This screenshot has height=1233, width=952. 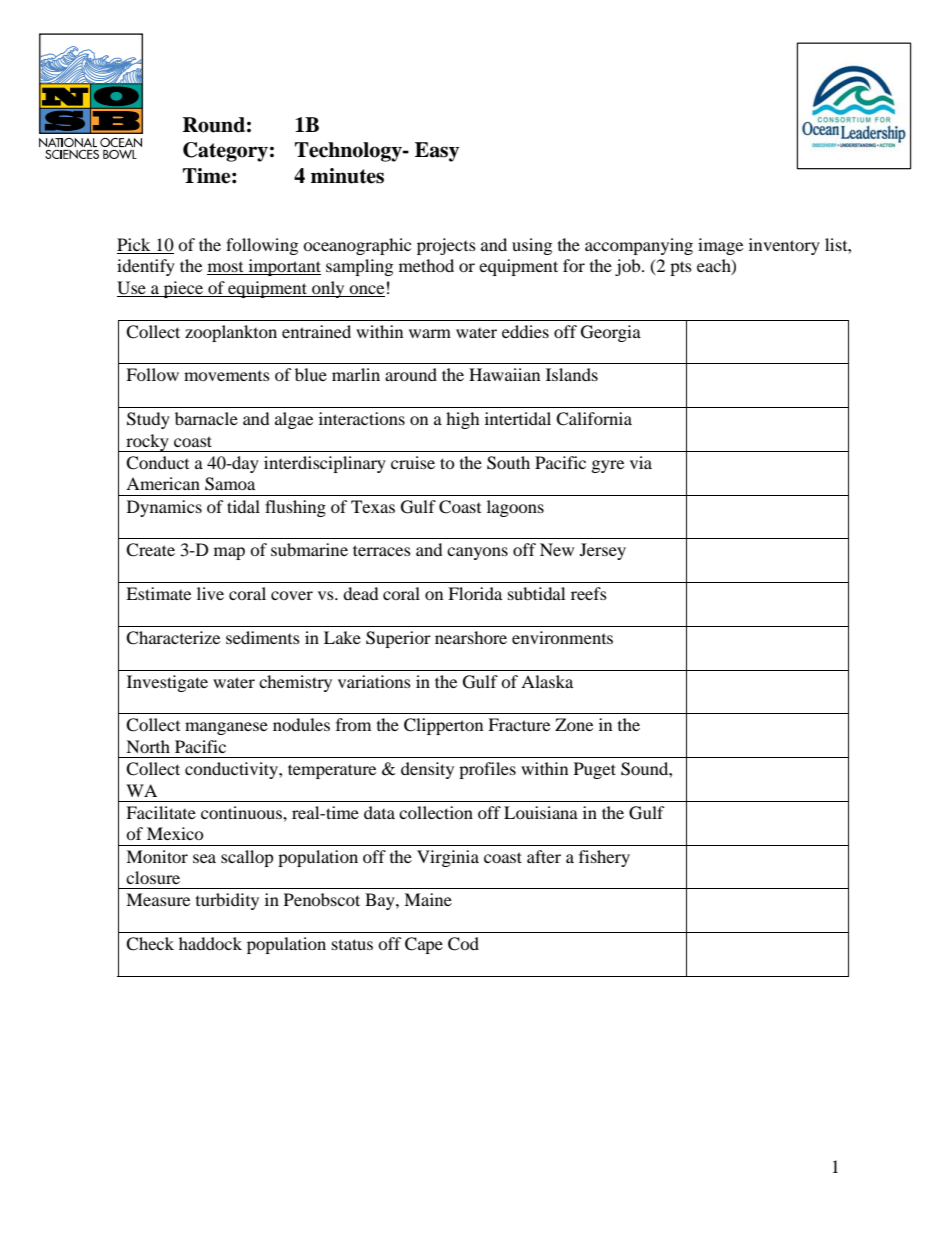 I want to click on map, so click(x=229, y=553).
